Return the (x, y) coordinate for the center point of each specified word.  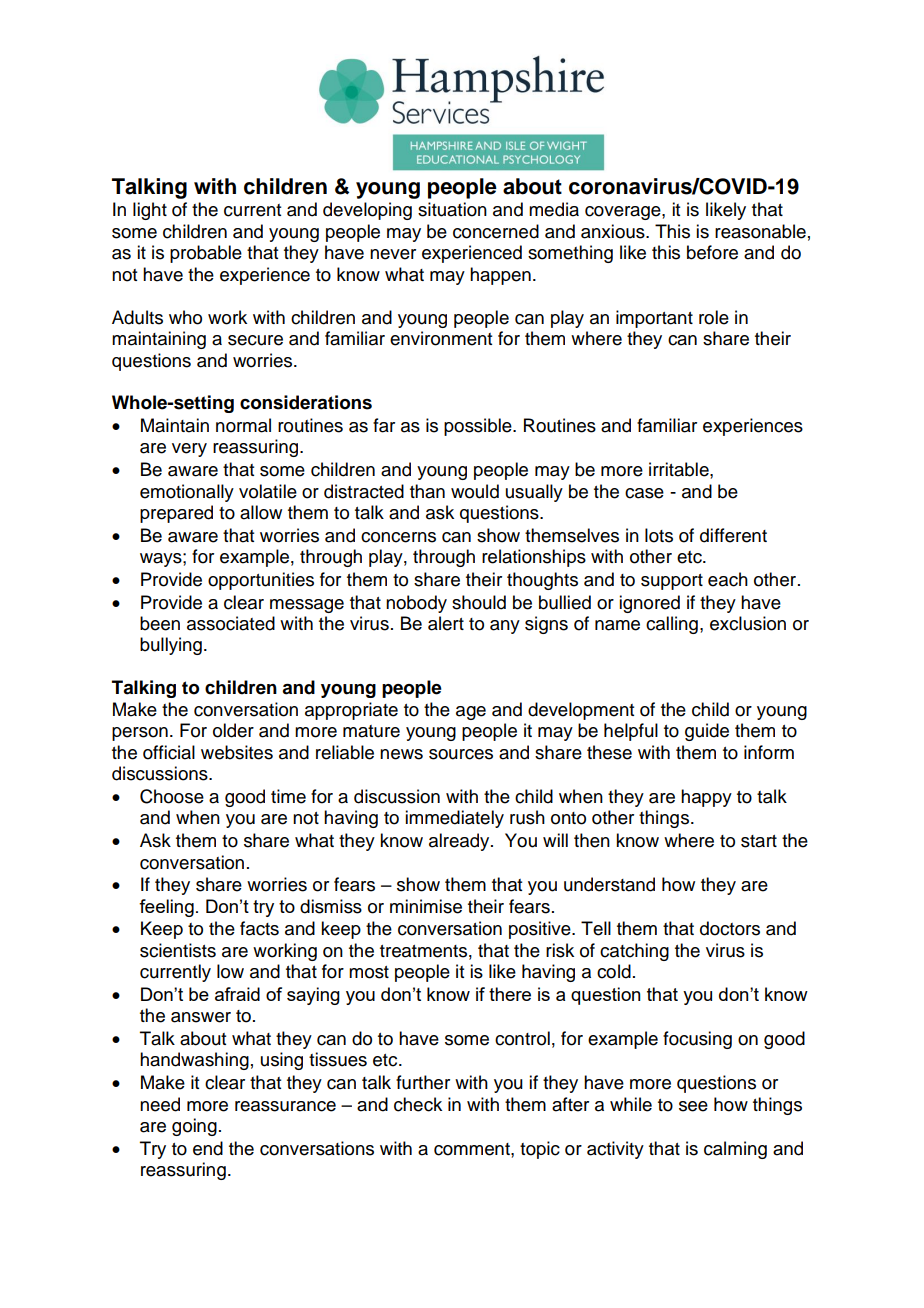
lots (659, 535)
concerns (398, 537)
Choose (172, 796)
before (712, 252)
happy (706, 798)
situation (452, 209)
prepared (176, 514)
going (194, 1127)
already (460, 842)
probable (206, 254)
